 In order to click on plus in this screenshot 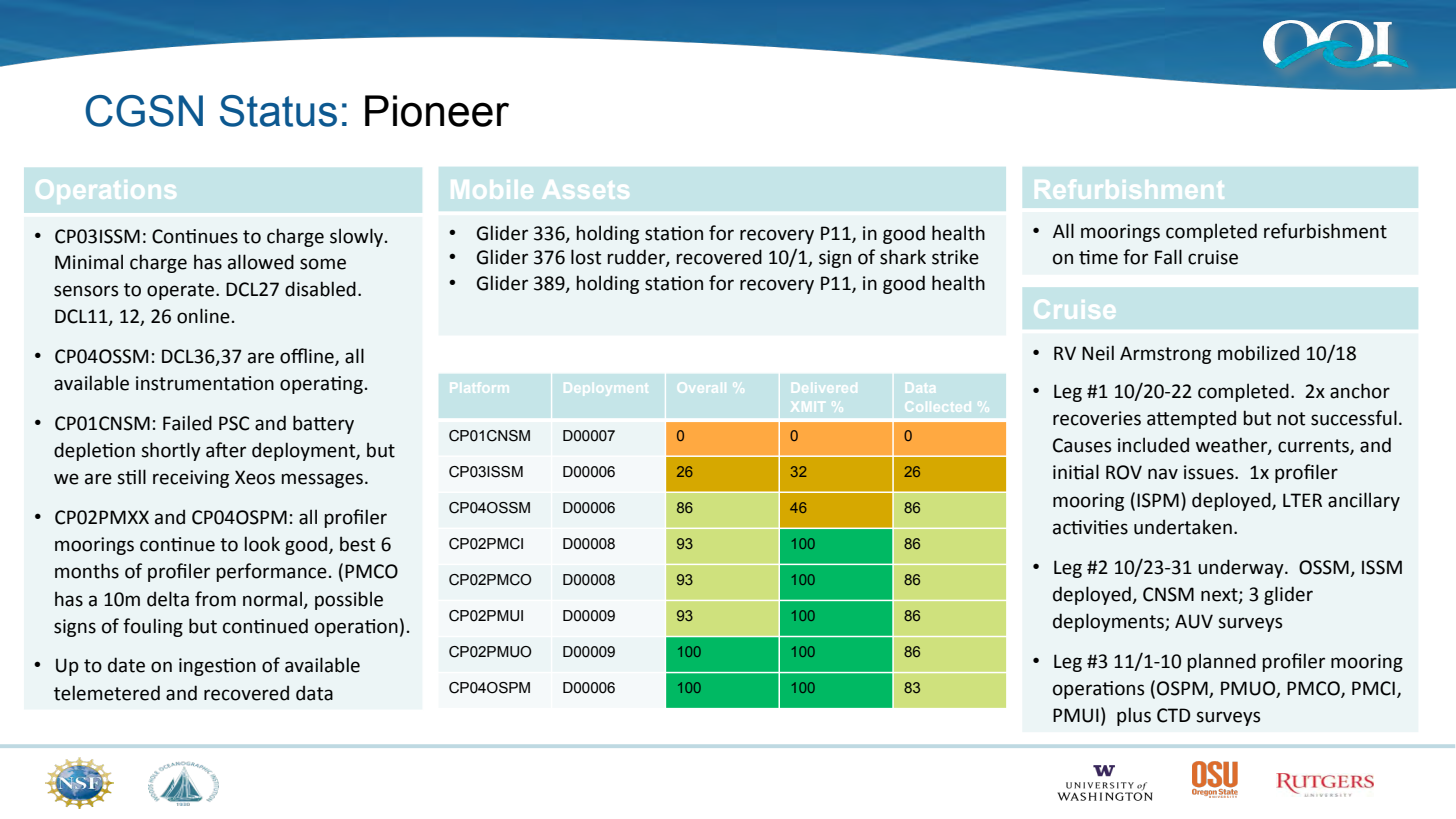, I will do `click(1134, 716)`.
